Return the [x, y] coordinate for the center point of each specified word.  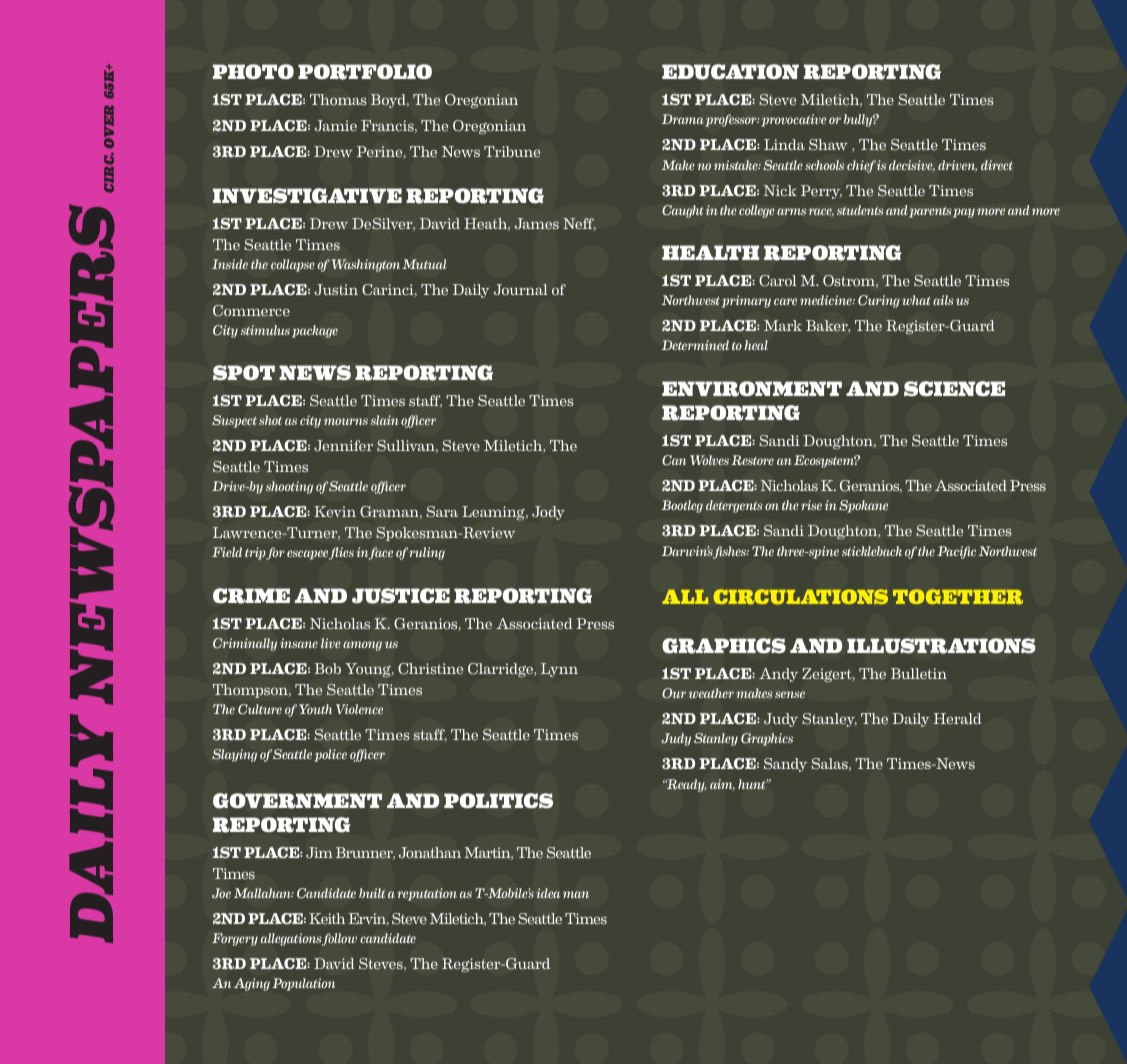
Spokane [863, 506]
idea [548, 893]
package [315, 331]
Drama [683, 119]
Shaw [828, 145]
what [916, 300]
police [330, 755]
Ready [686, 785]
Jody [548, 513]
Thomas [338, 100]
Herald [957, 718]
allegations [291, 939]
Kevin [335, 511]
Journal [521, 290]
